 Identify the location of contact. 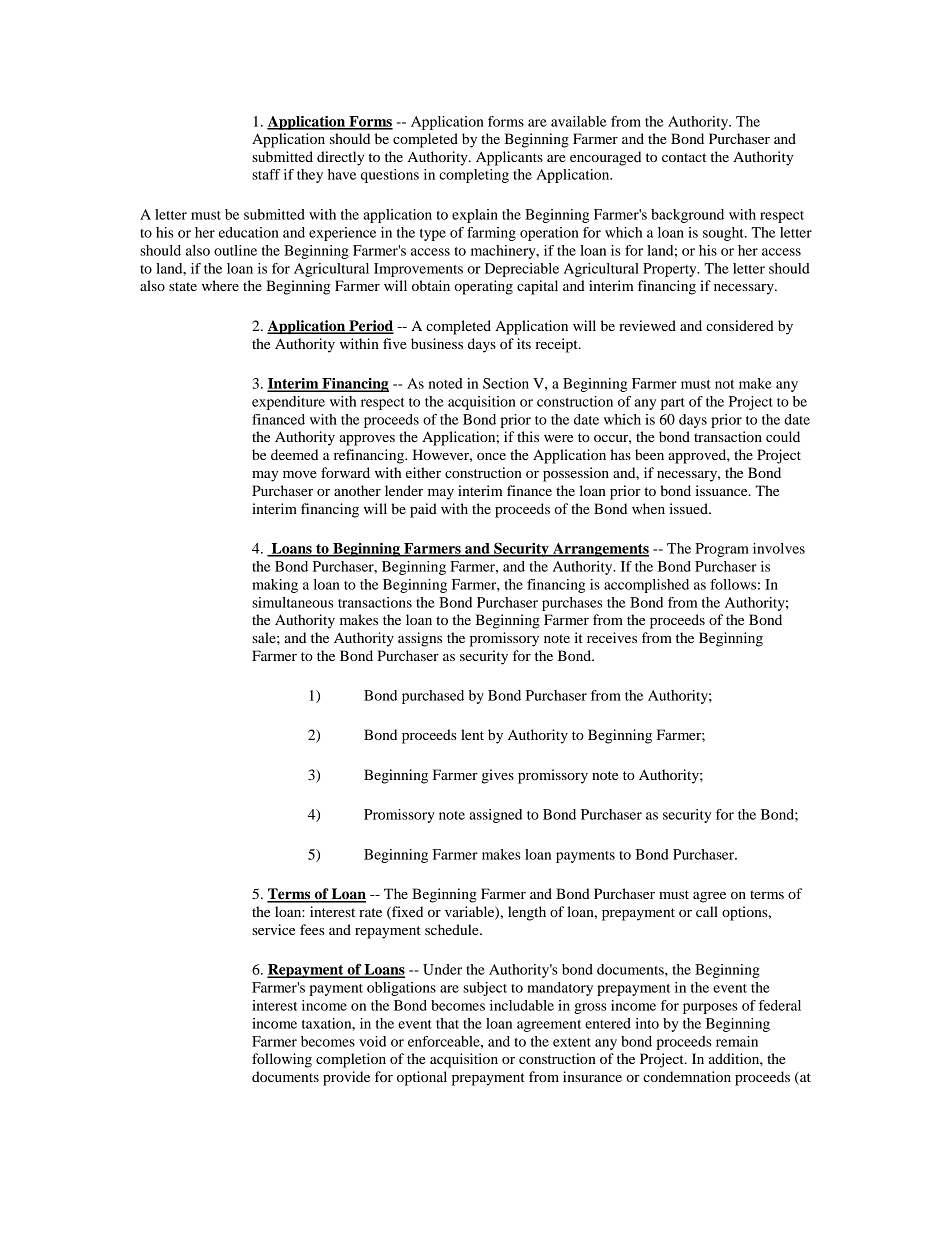
(684, 157).
